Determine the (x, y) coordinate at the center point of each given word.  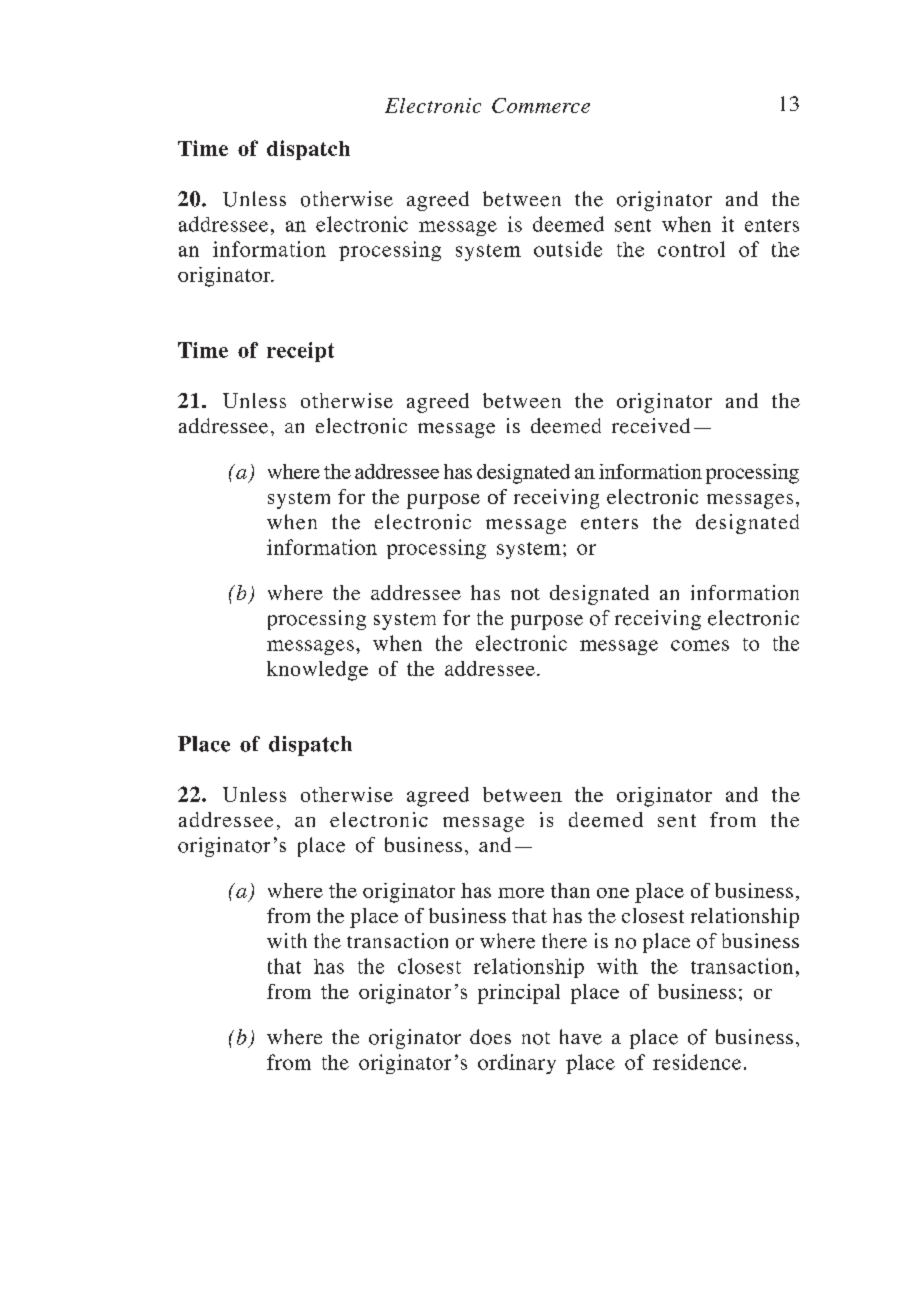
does (490, 1037)
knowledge (317, 671)
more (521, 893)
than (570, 890)
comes (700, 645)
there (564, 941)
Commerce (541, 105)
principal (519, 994)
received (651, 426)
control (691, 249)
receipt (300, 352)
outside (568, 249)
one (613, 893)
